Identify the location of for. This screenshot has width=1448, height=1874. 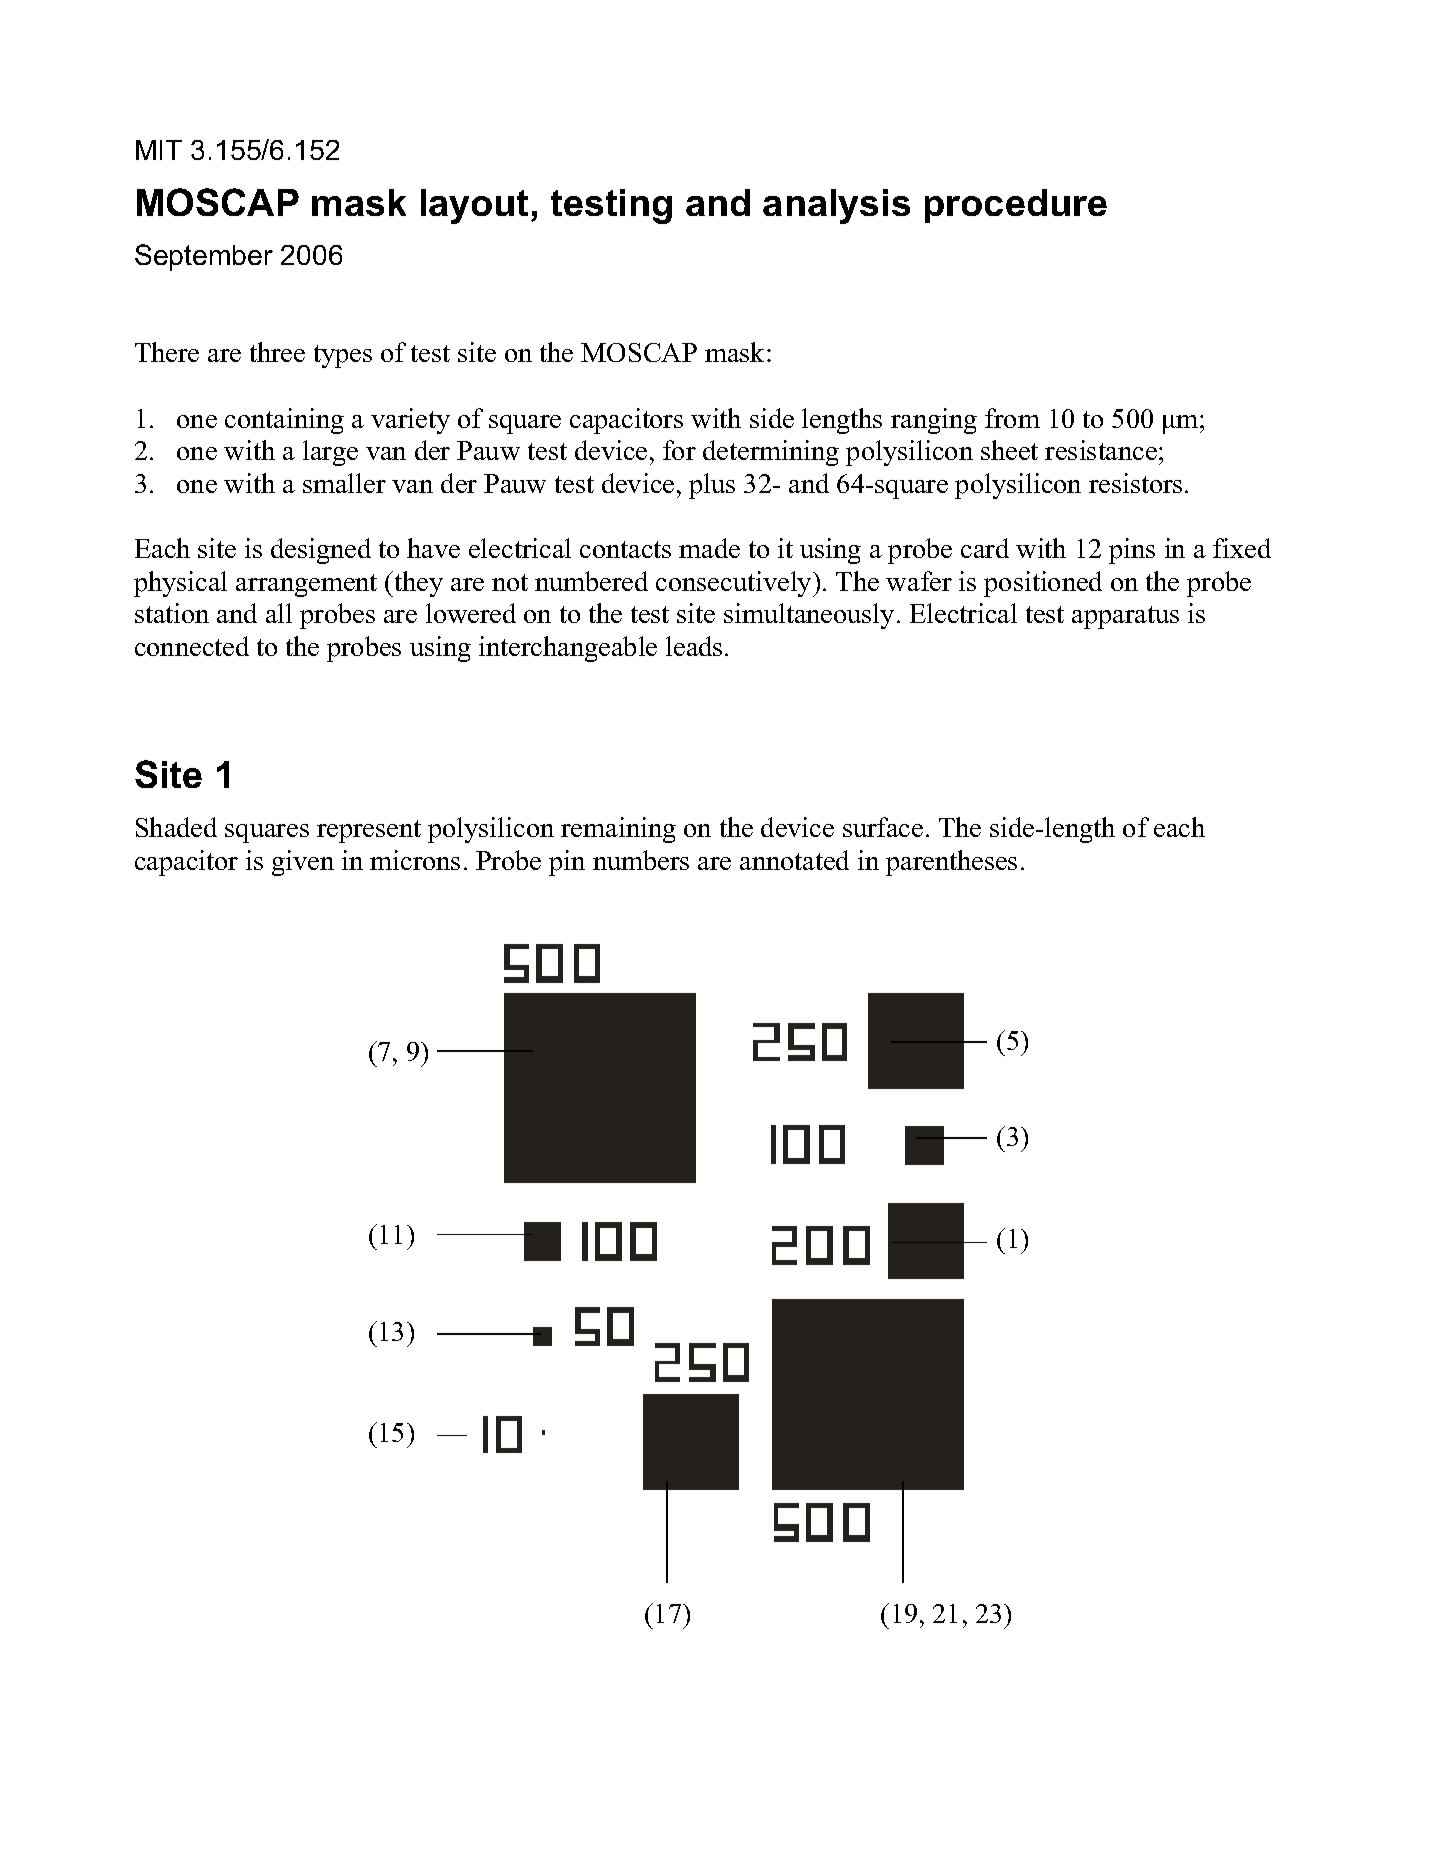
(679, 450).
